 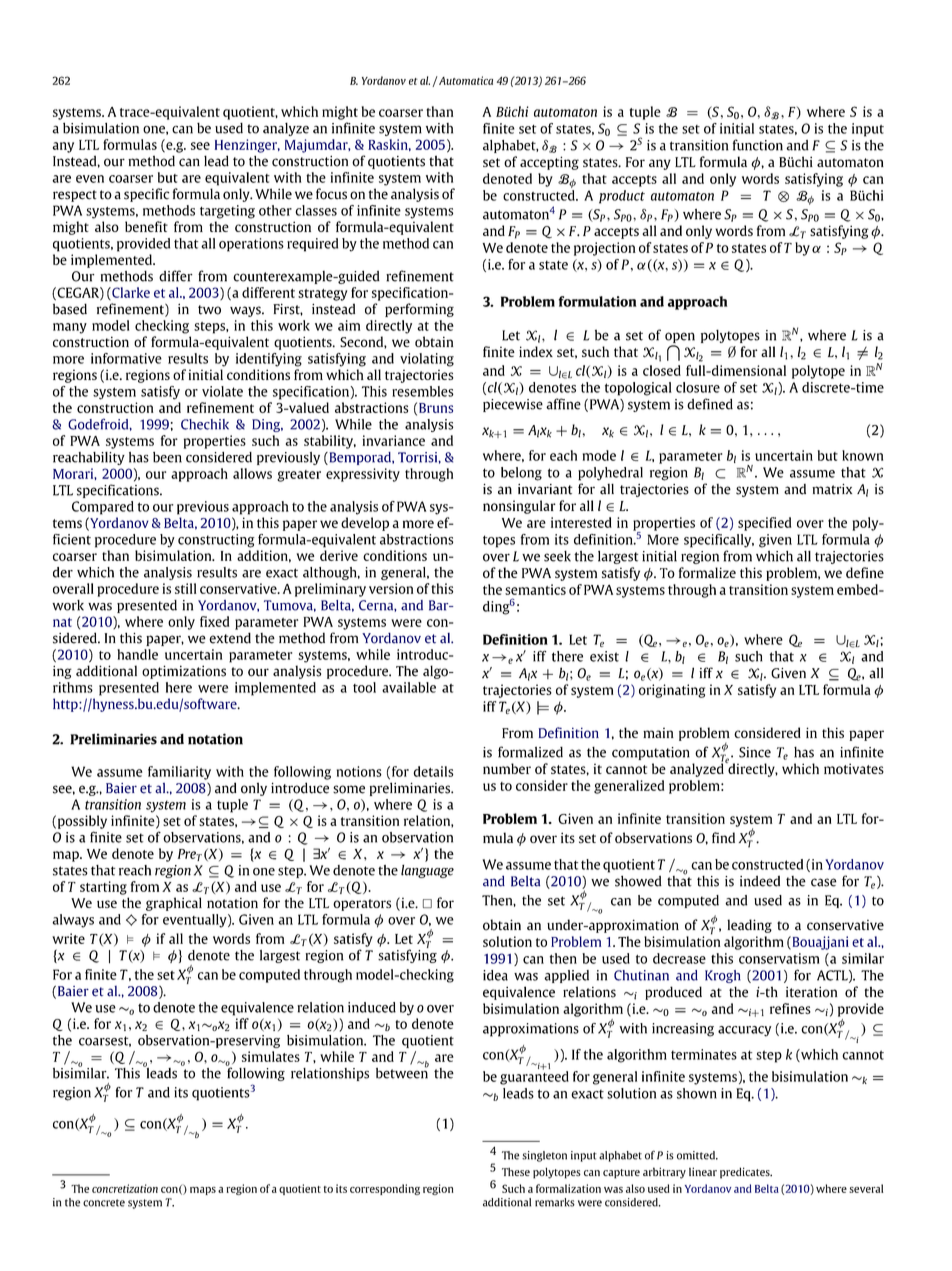 I want to click on handle, so click(x=137, y=654).
